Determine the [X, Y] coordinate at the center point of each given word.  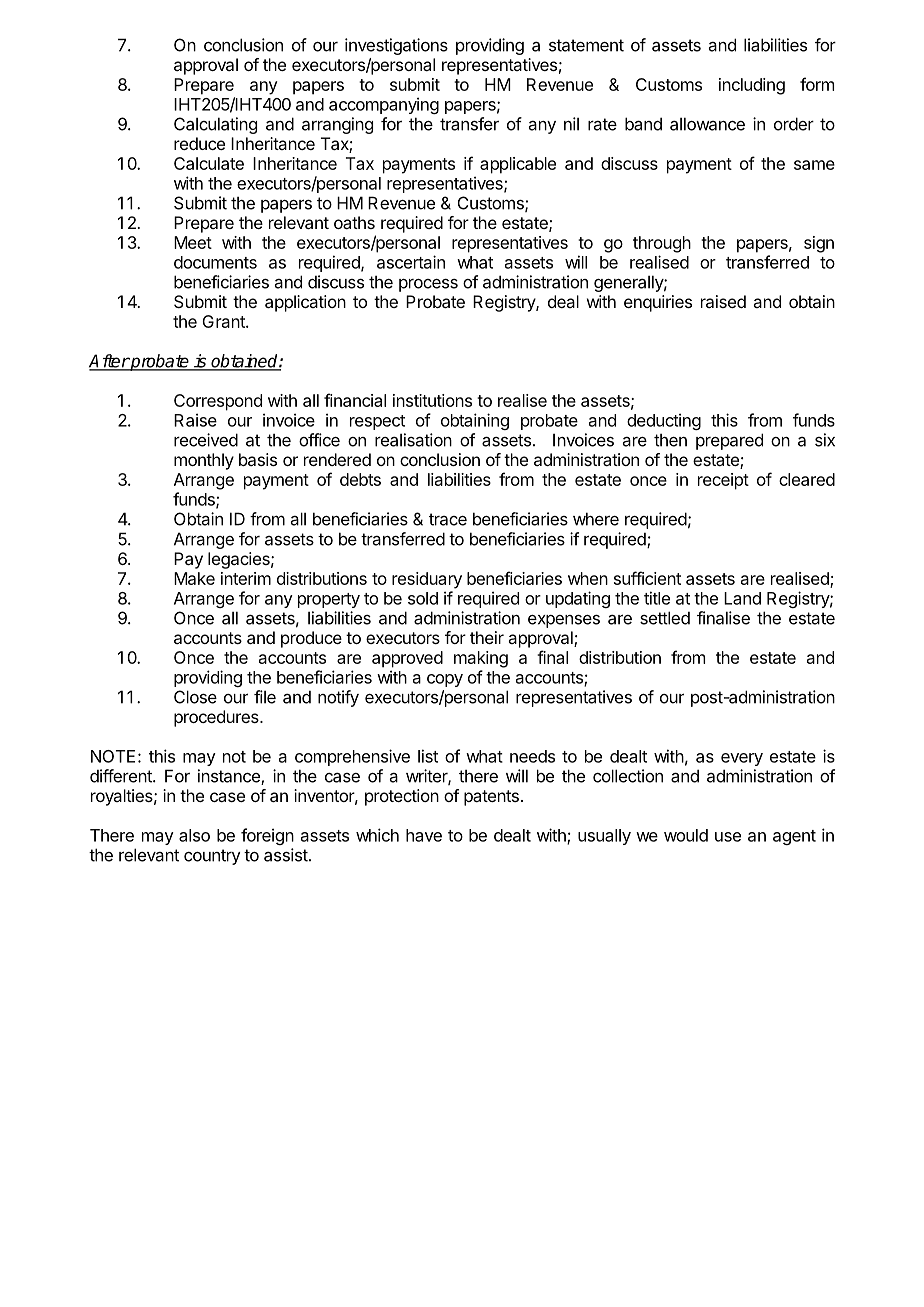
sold [423, 598]
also [194, 835]
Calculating [215, 125]
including [752, 86]
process [428, 285]
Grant [224, 321]
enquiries [658, 303]
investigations [396, 46]
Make [194, 578]
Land [742, 598]
